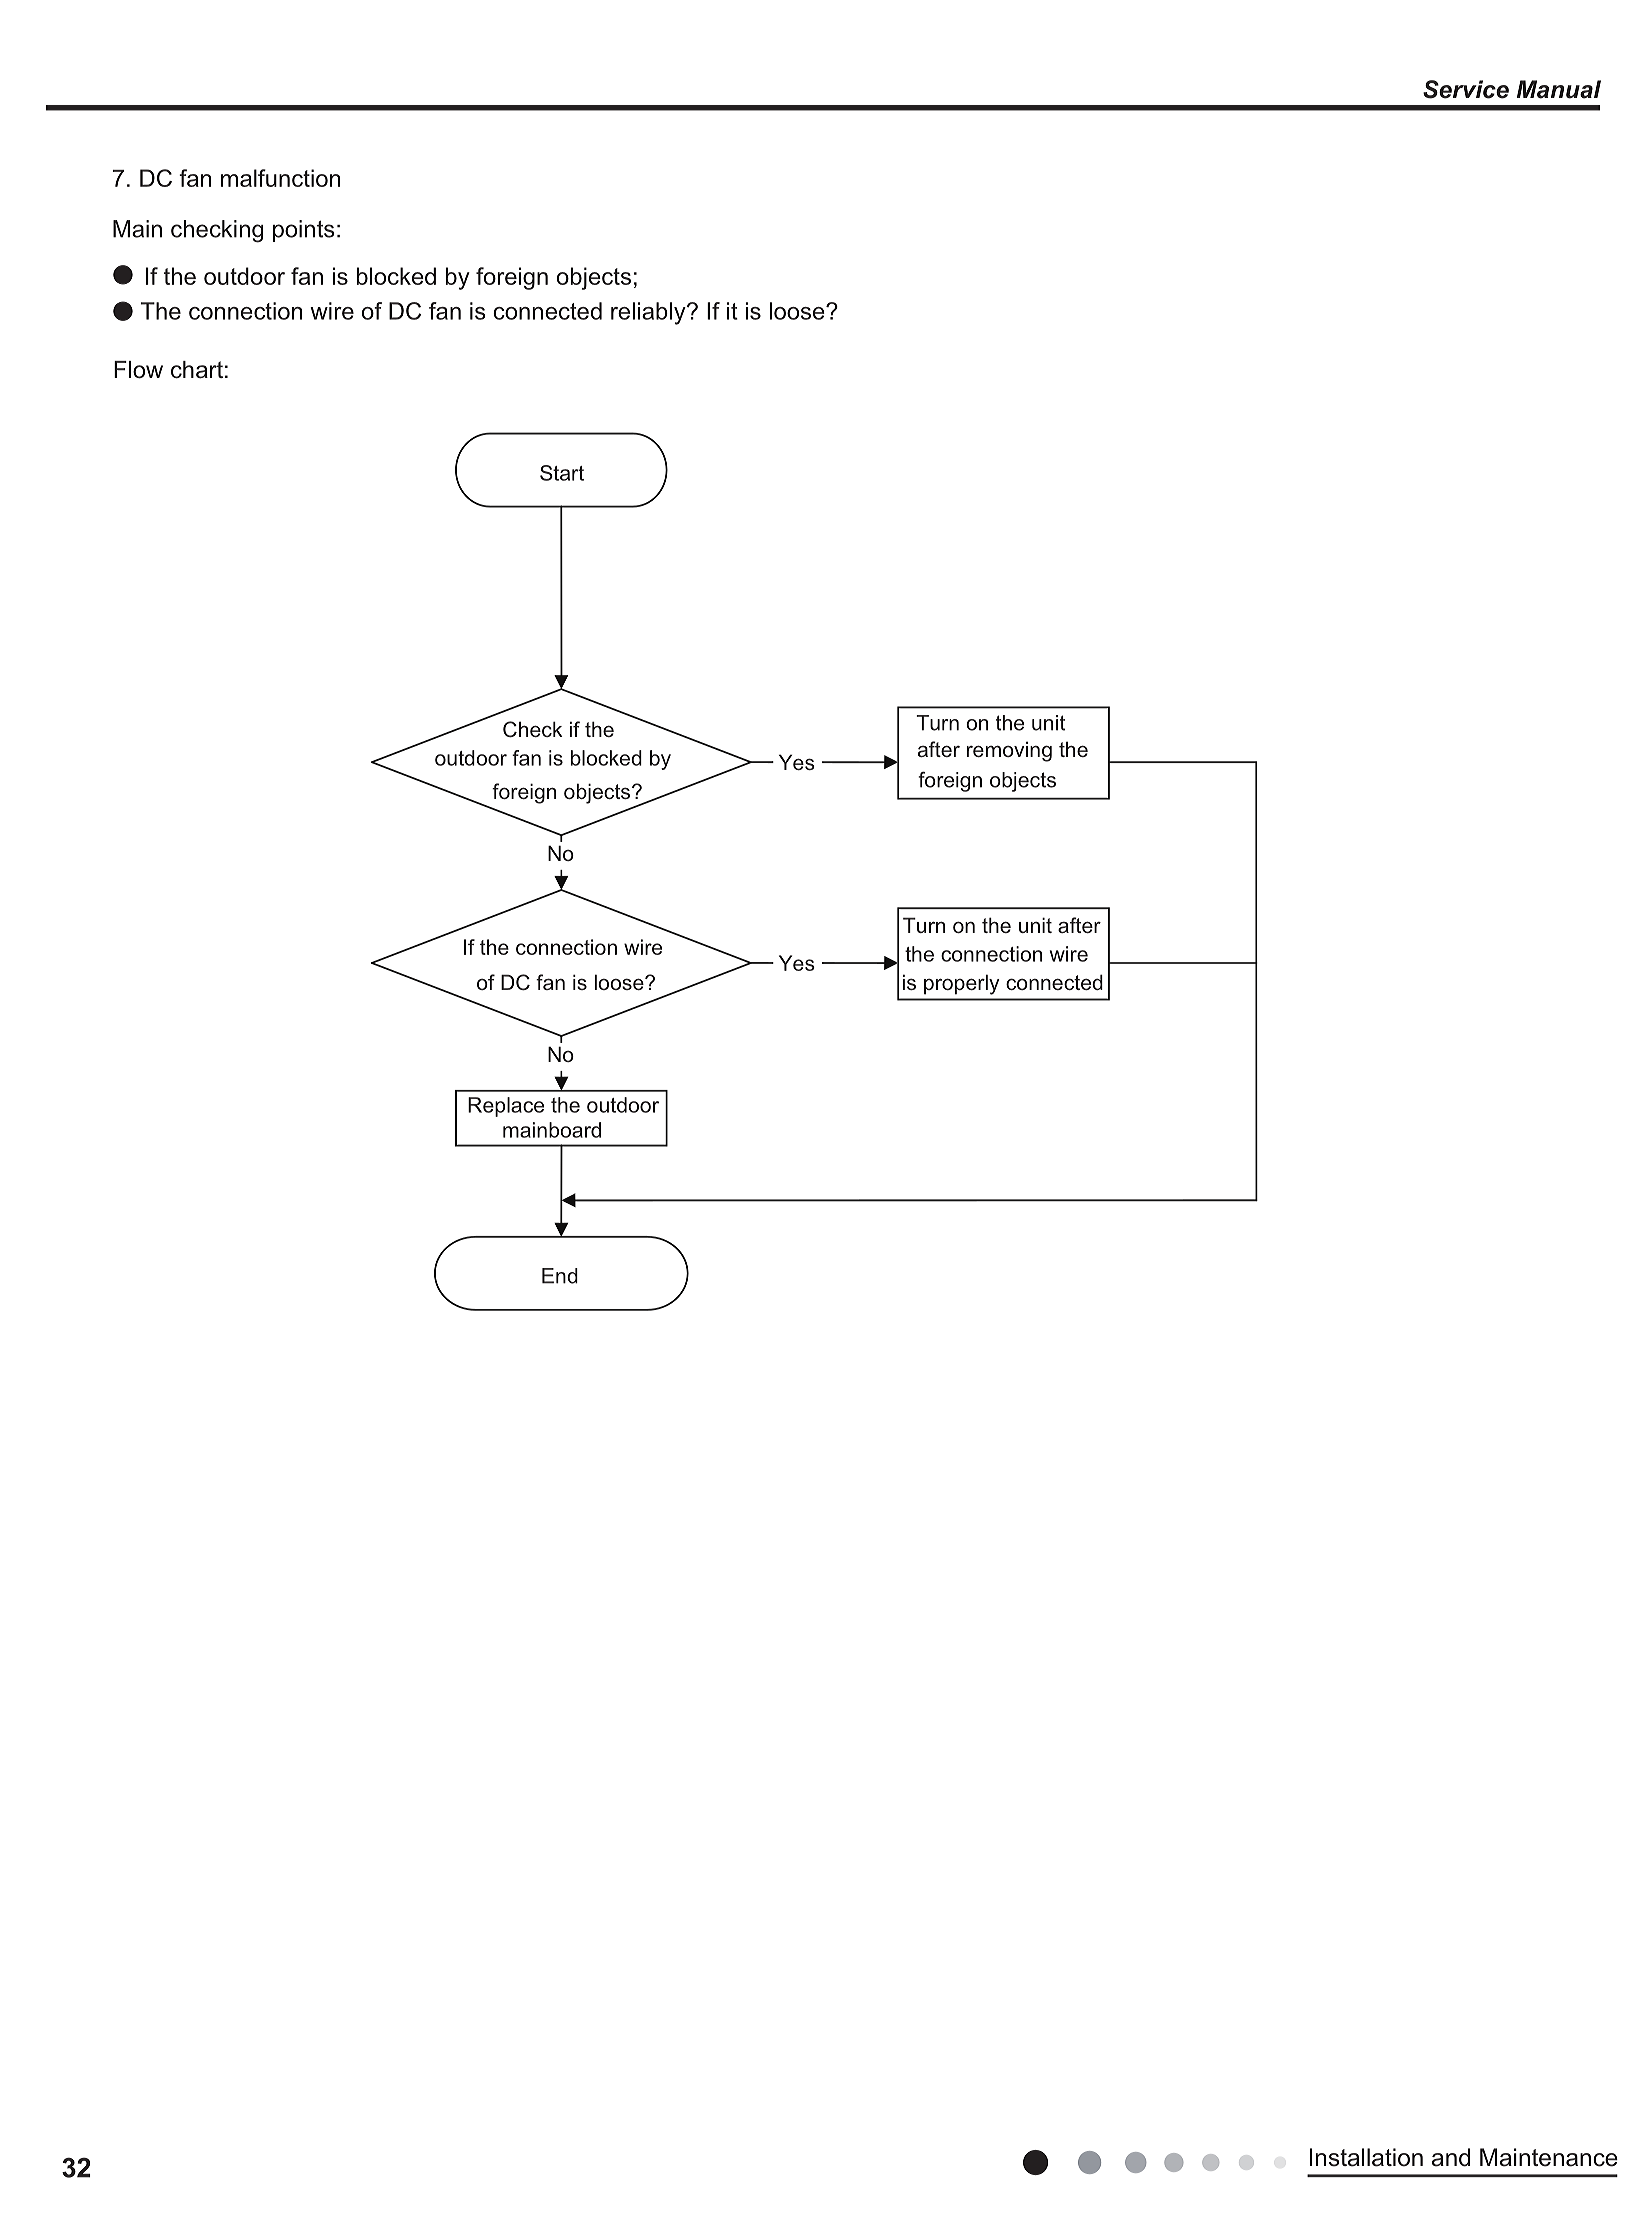  I want to click on Replace, so click(506, 1107).
